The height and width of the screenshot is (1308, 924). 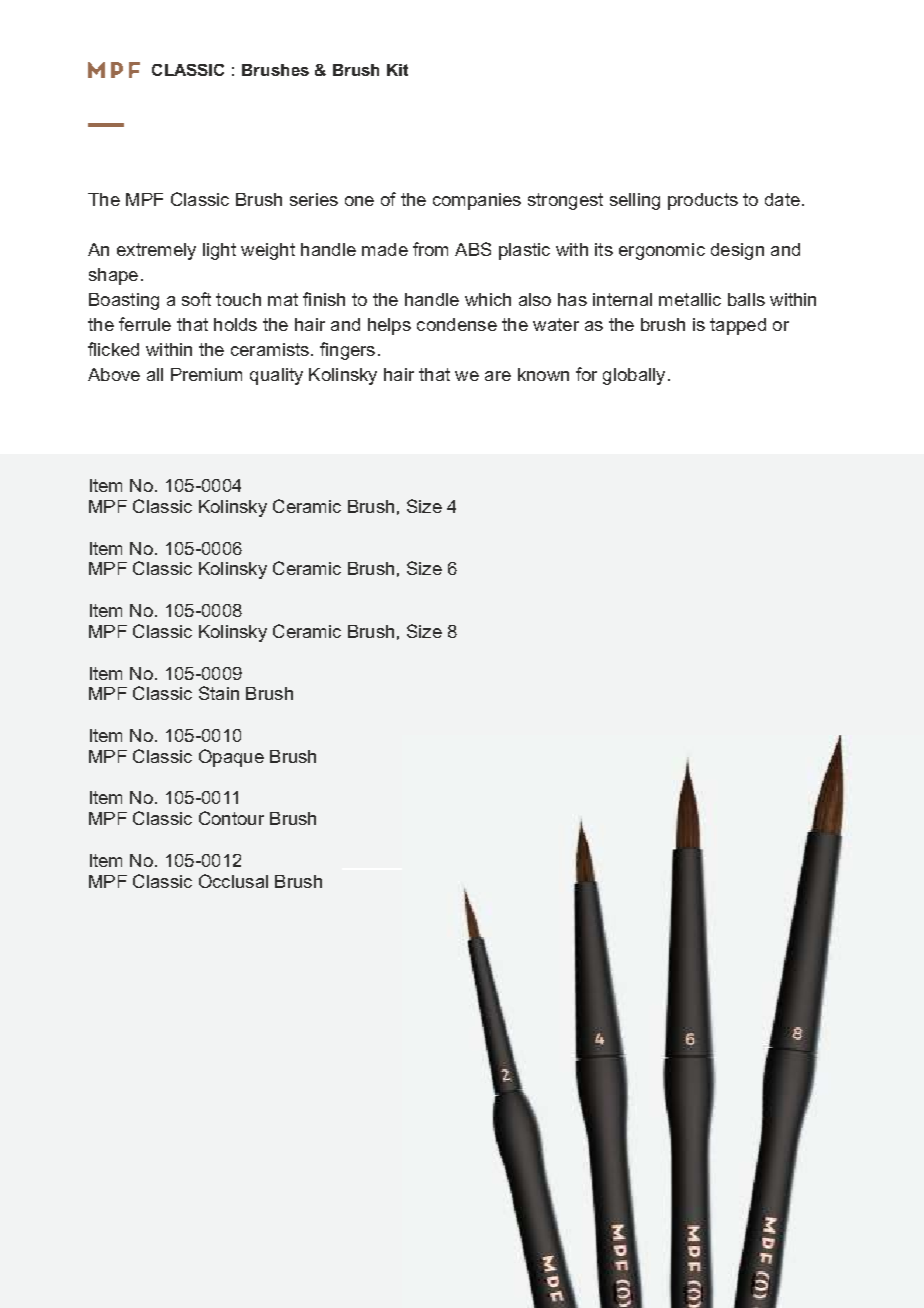 What do you see at coordinates (477, 201) in the screenshot?
I see `companies` at bounding box center [477, 201].
